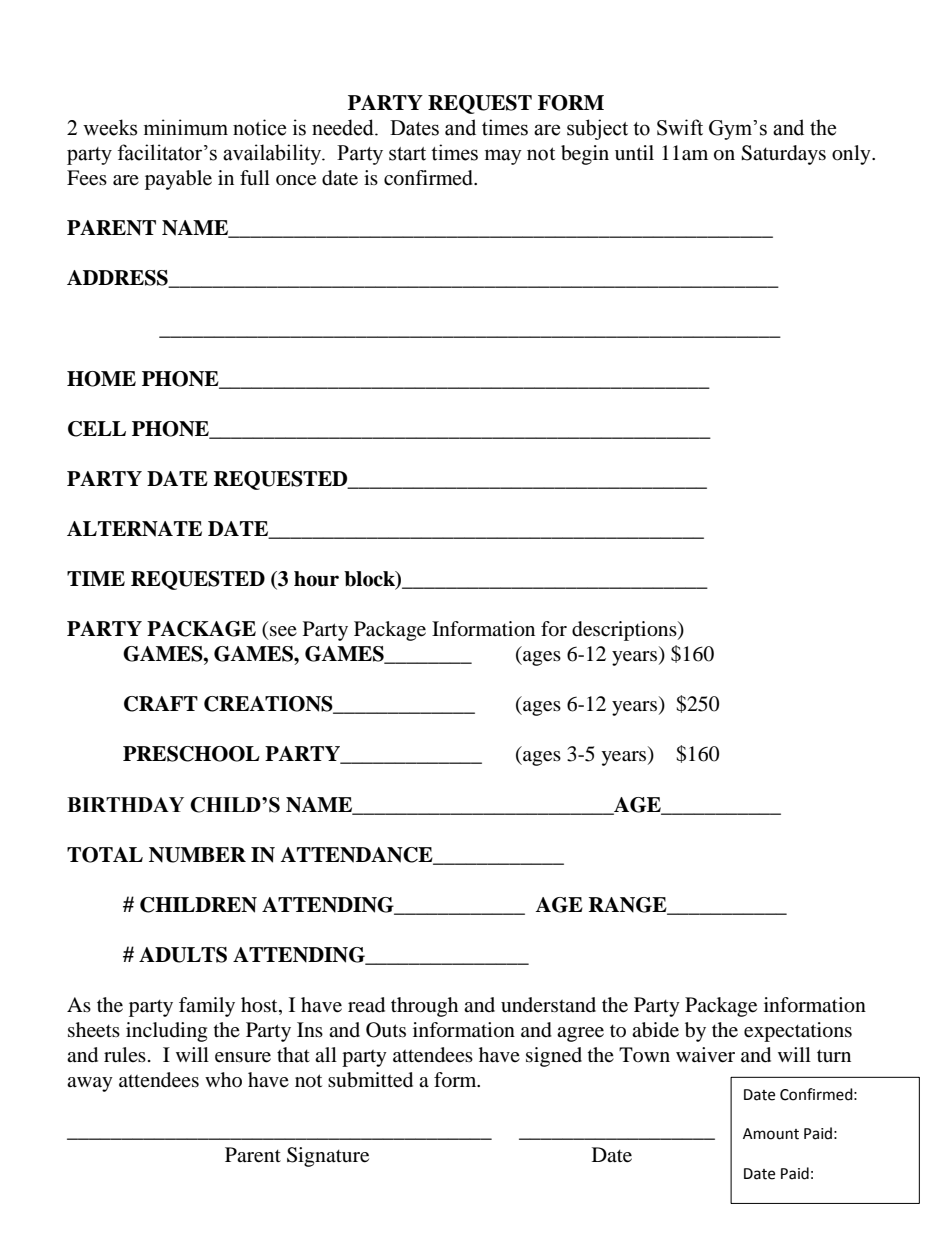 The height and width of the screenshot is (1233, 952). What do you see at coordinates (783, 155) in the screenshot?
I see `Saturdays` at bounding box center [783, 155].
